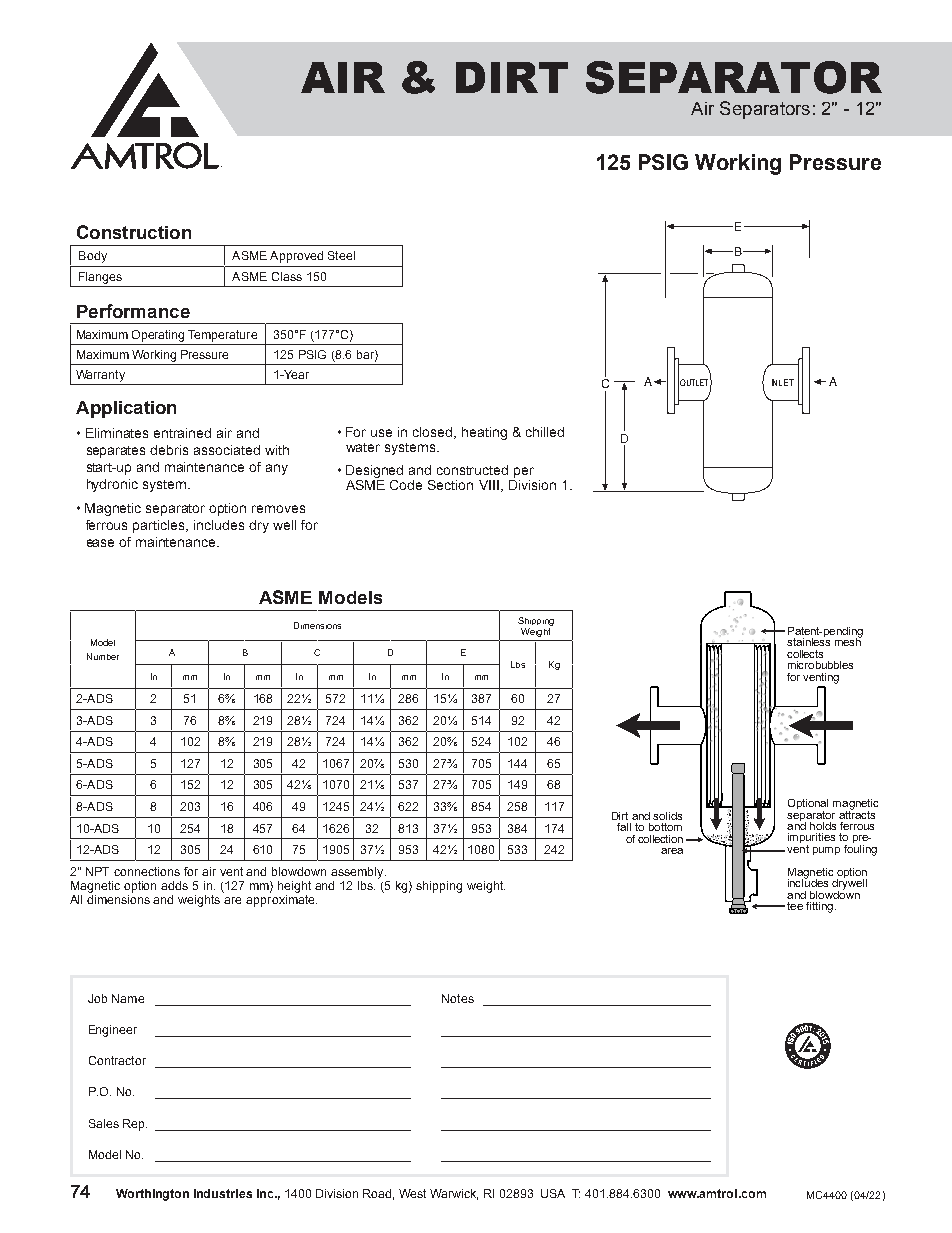  I want to click on Worthington, so click(152, 1195).
